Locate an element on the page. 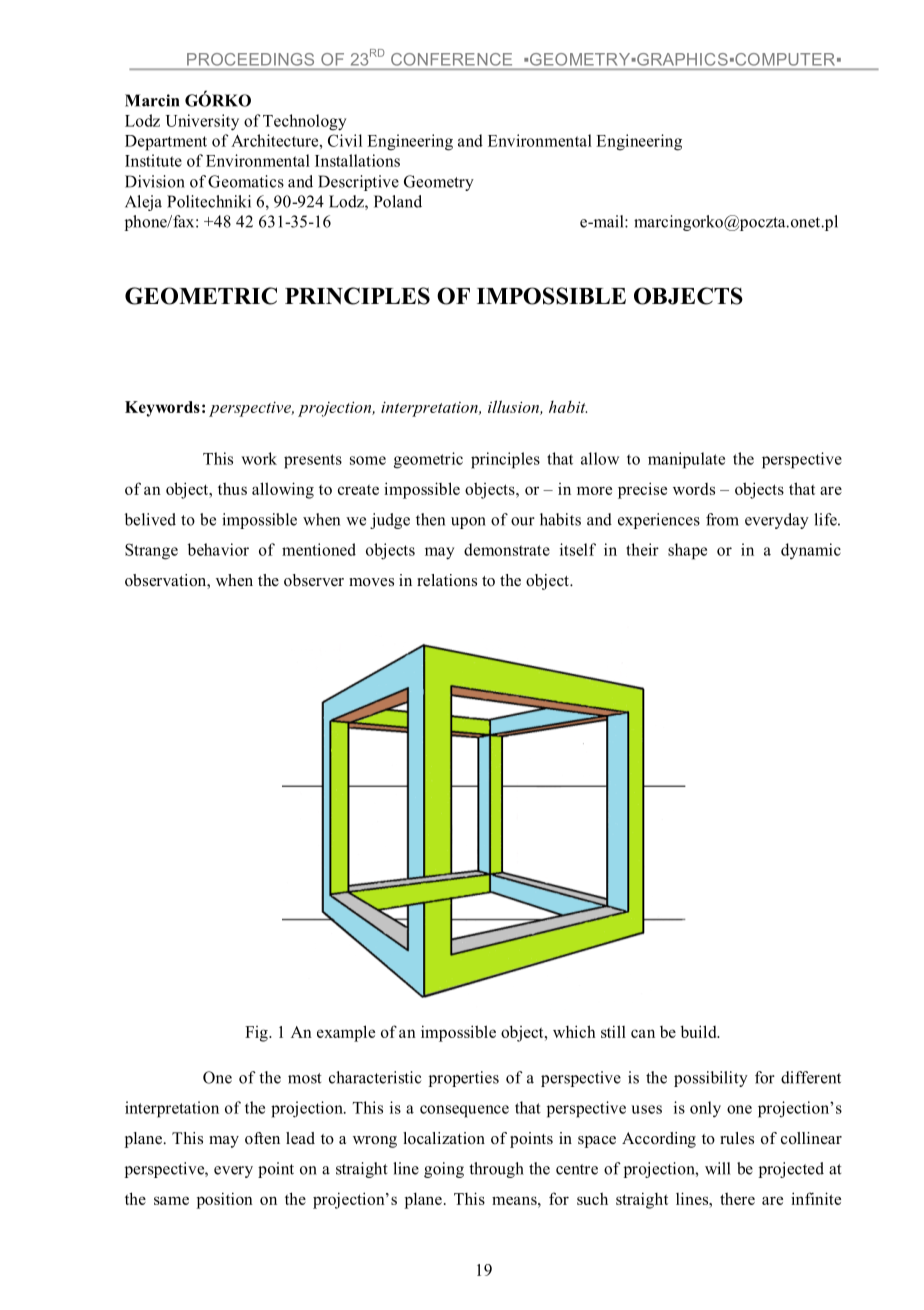 This page has width=924, height=1310. through is located at coordinates (496, 1170).
